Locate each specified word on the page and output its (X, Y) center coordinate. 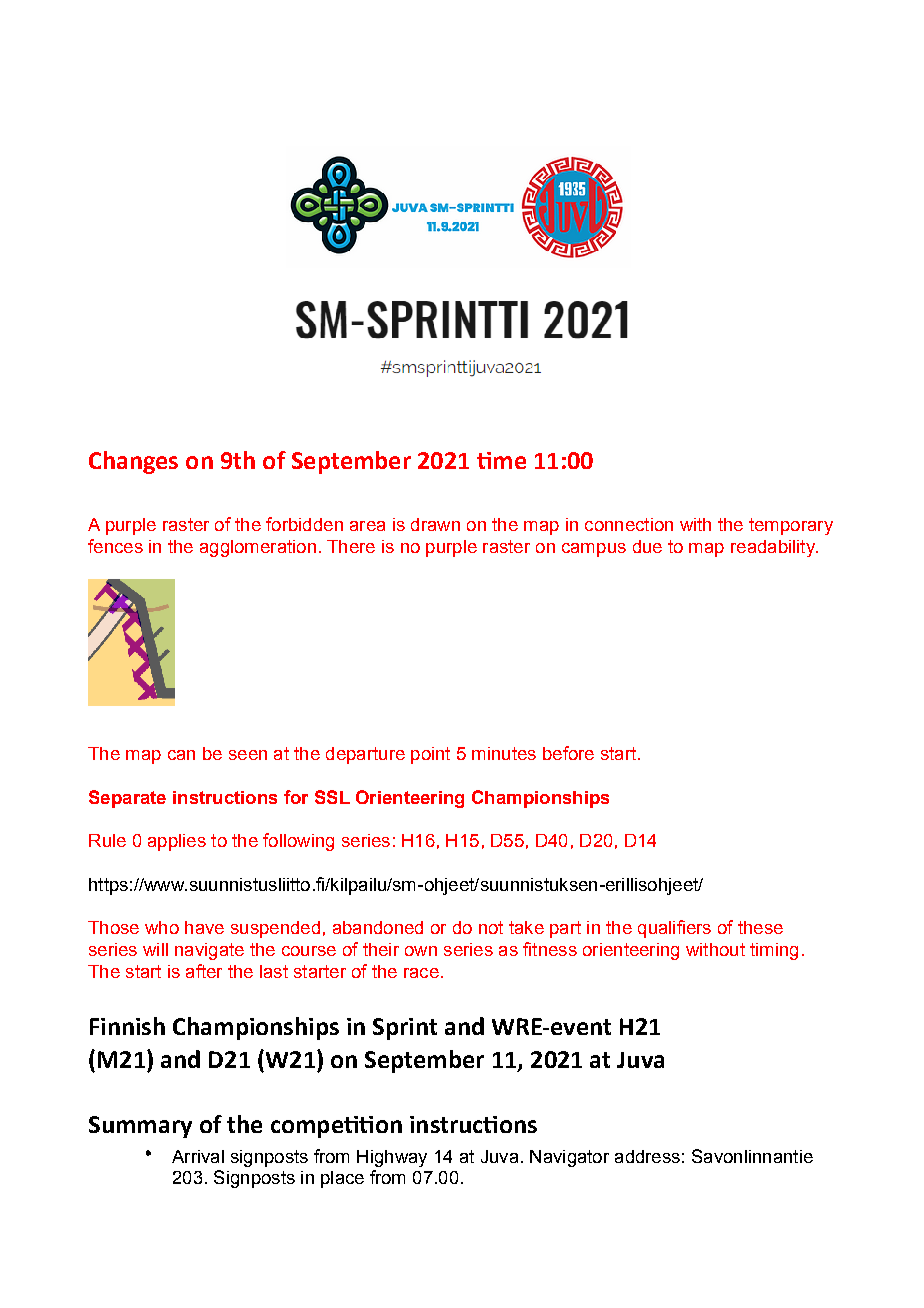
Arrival (198, 1156)
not (491, 927)
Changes (133, 462)
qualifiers (674, 929)
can (181, 755)
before (568, 753)
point (430, 755)
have (204, 927)
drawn (435, 524)
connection (629, 524)
